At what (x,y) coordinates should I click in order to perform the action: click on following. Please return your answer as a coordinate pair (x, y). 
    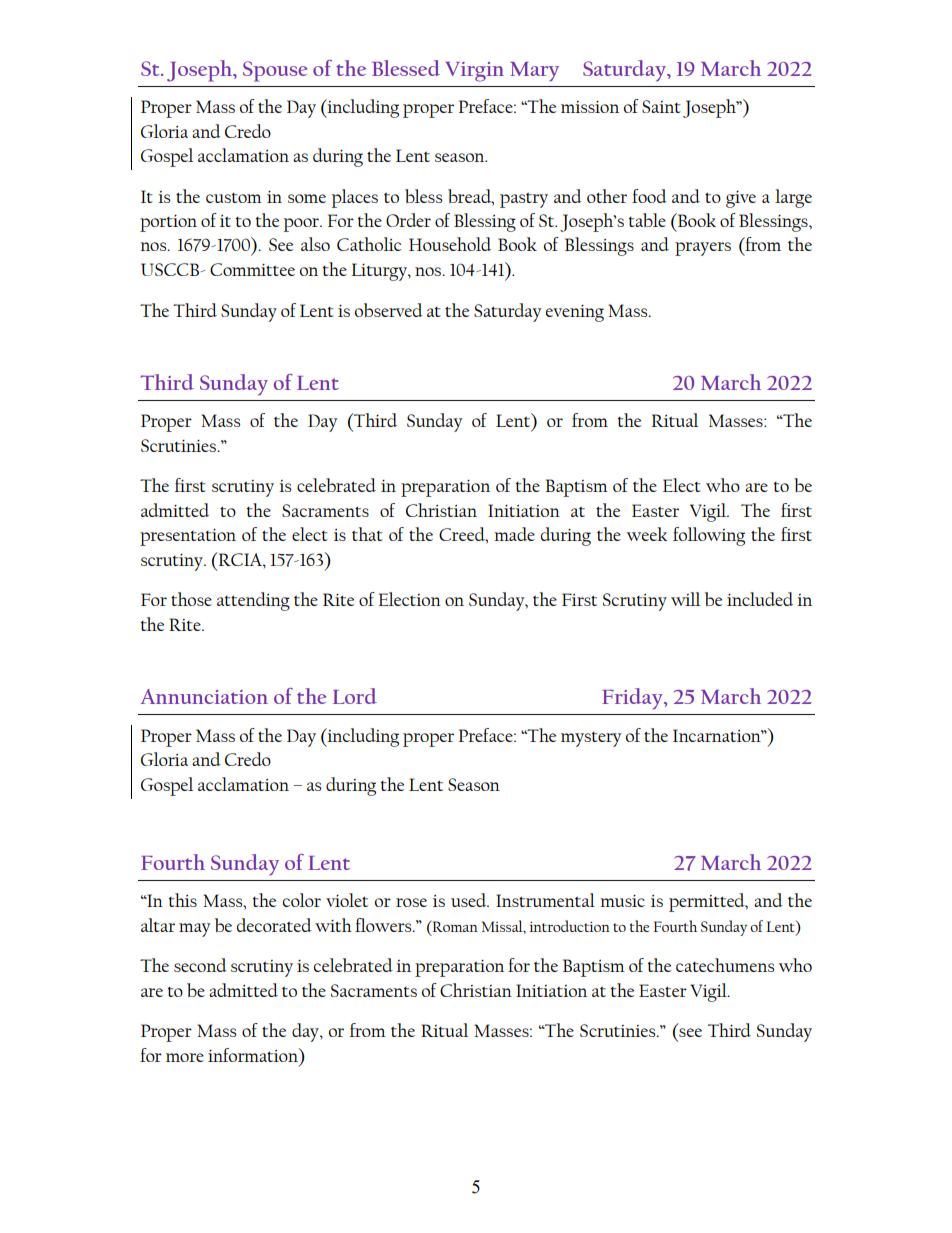
    Looking at the image, I should click on (709, 536).
